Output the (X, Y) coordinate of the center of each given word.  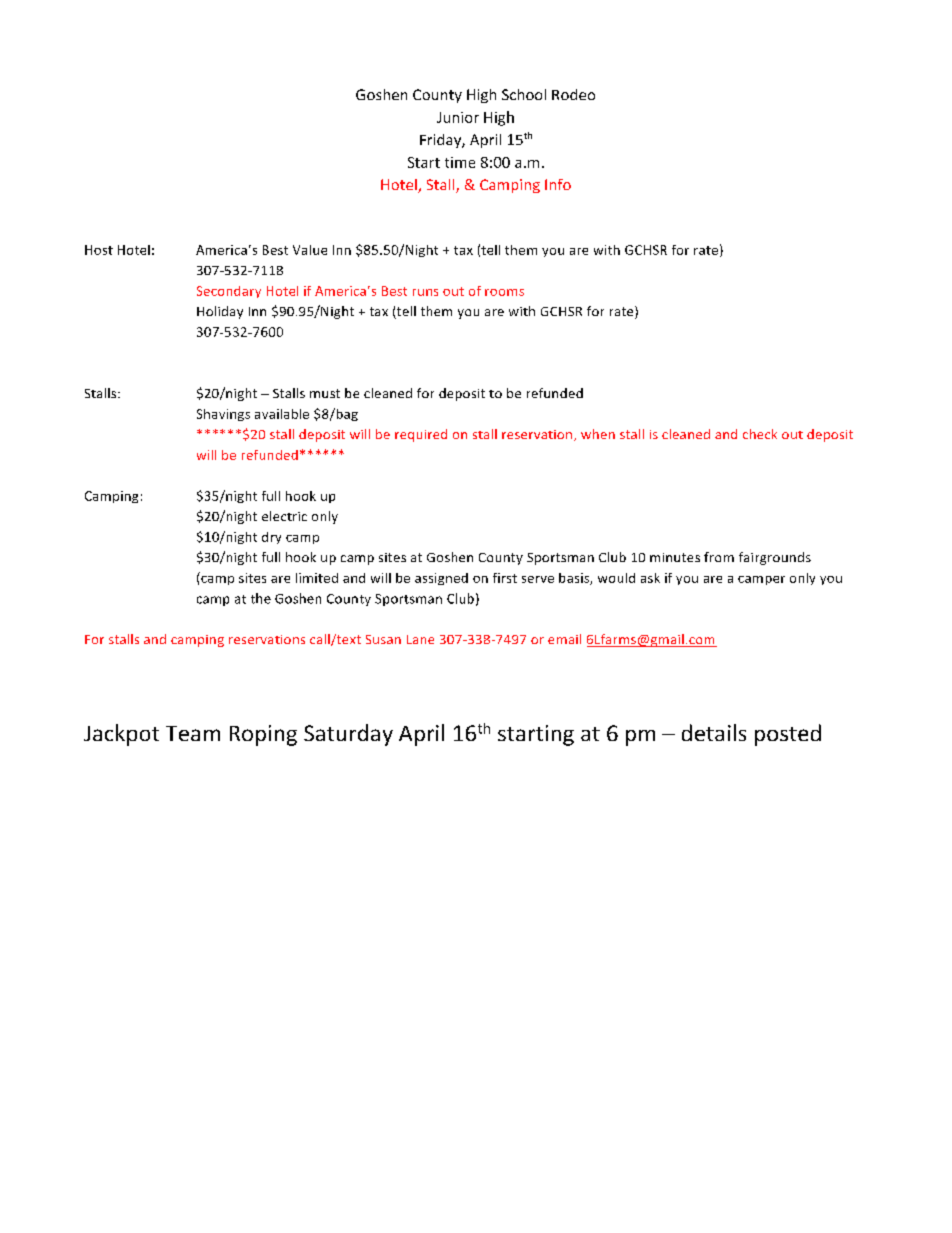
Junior (458, 117)
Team (193, 733)
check (760, 434)
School (524, 94)
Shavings (223, 415)
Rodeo (573, 94)
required (421, 435)
